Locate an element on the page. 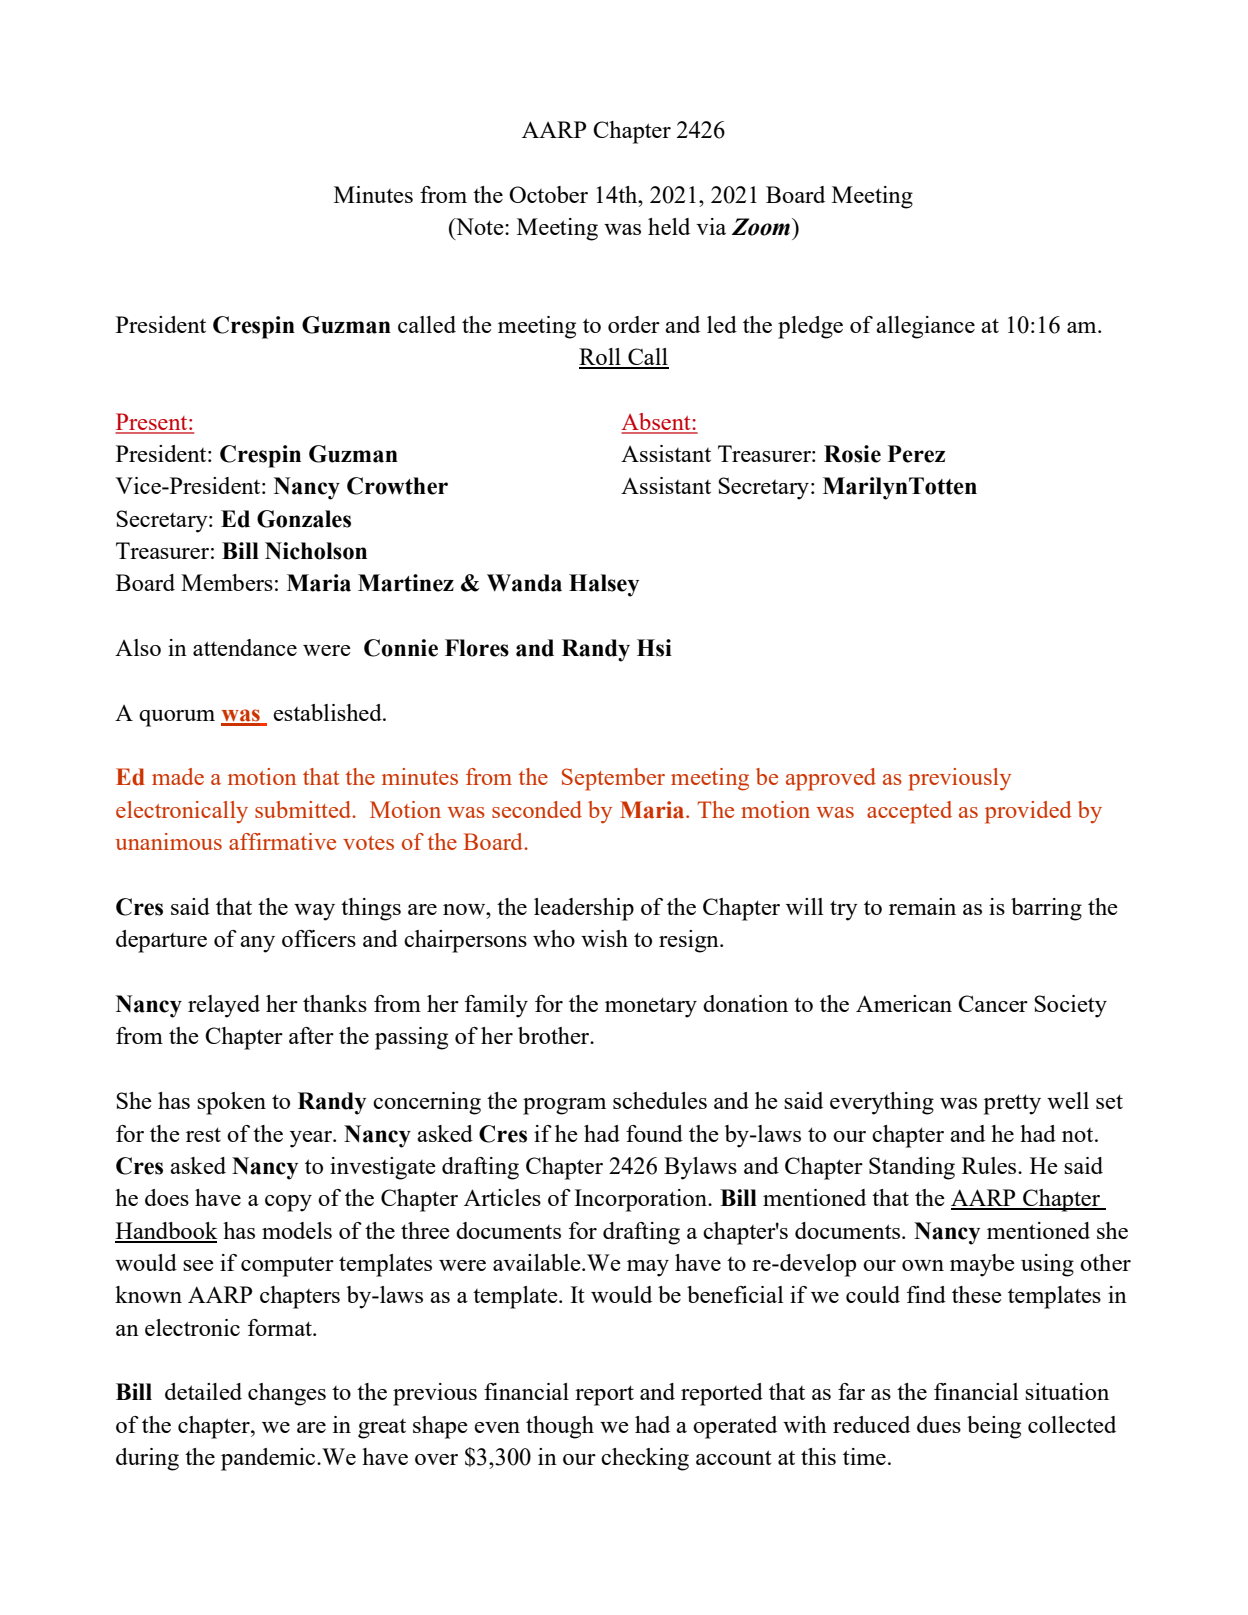 This document has width=1248, height=1615. found is located at coordinates (654, 1133).
